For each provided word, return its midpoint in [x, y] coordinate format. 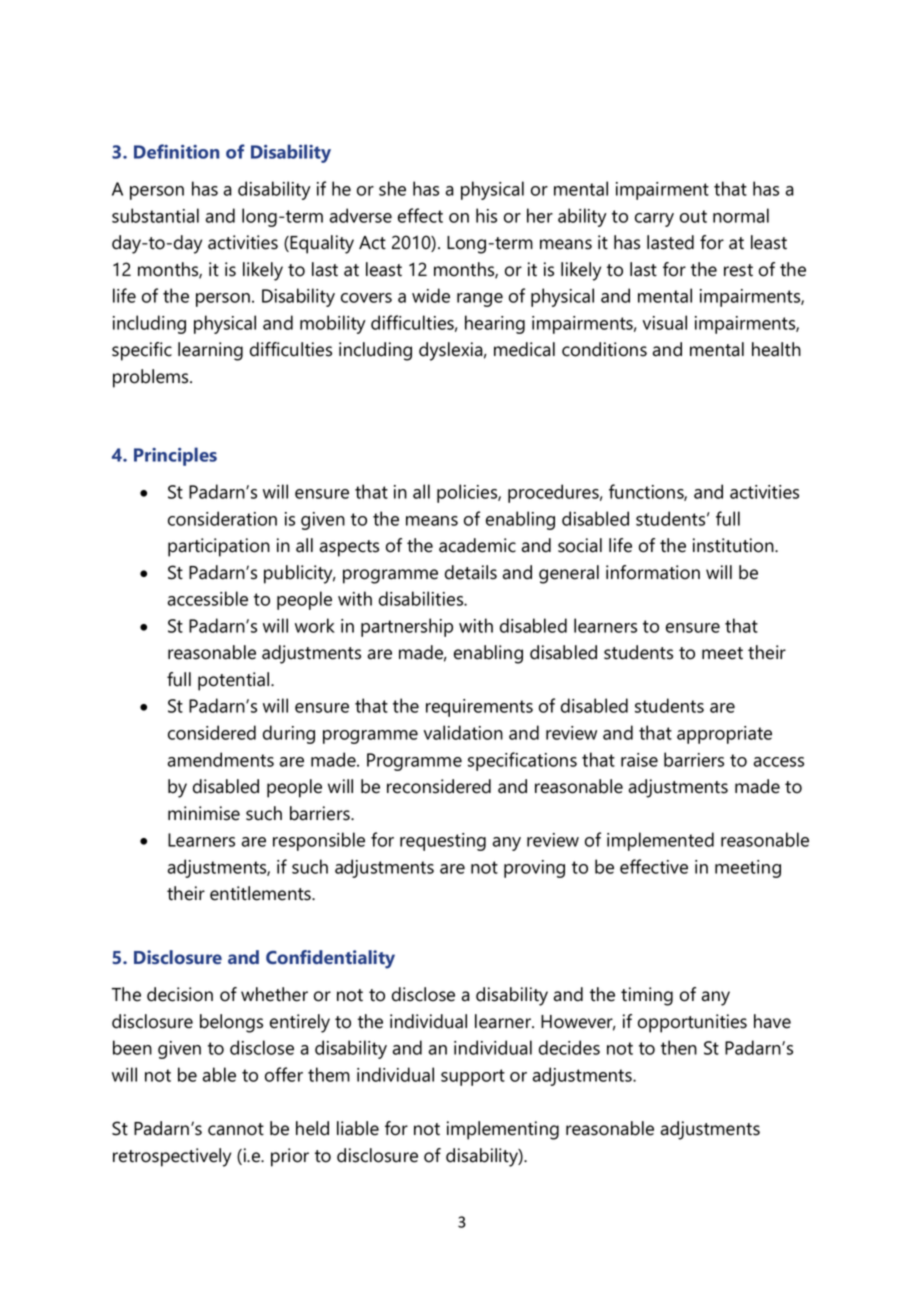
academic [477, 545]
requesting [443, 842]
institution [734, 545]
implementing [503, 1130]
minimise [204, 813]
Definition [176, 151]
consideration [222, 518]
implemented [660, 841]
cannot [236, 1129]
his [486, 215]
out [693, 216]
